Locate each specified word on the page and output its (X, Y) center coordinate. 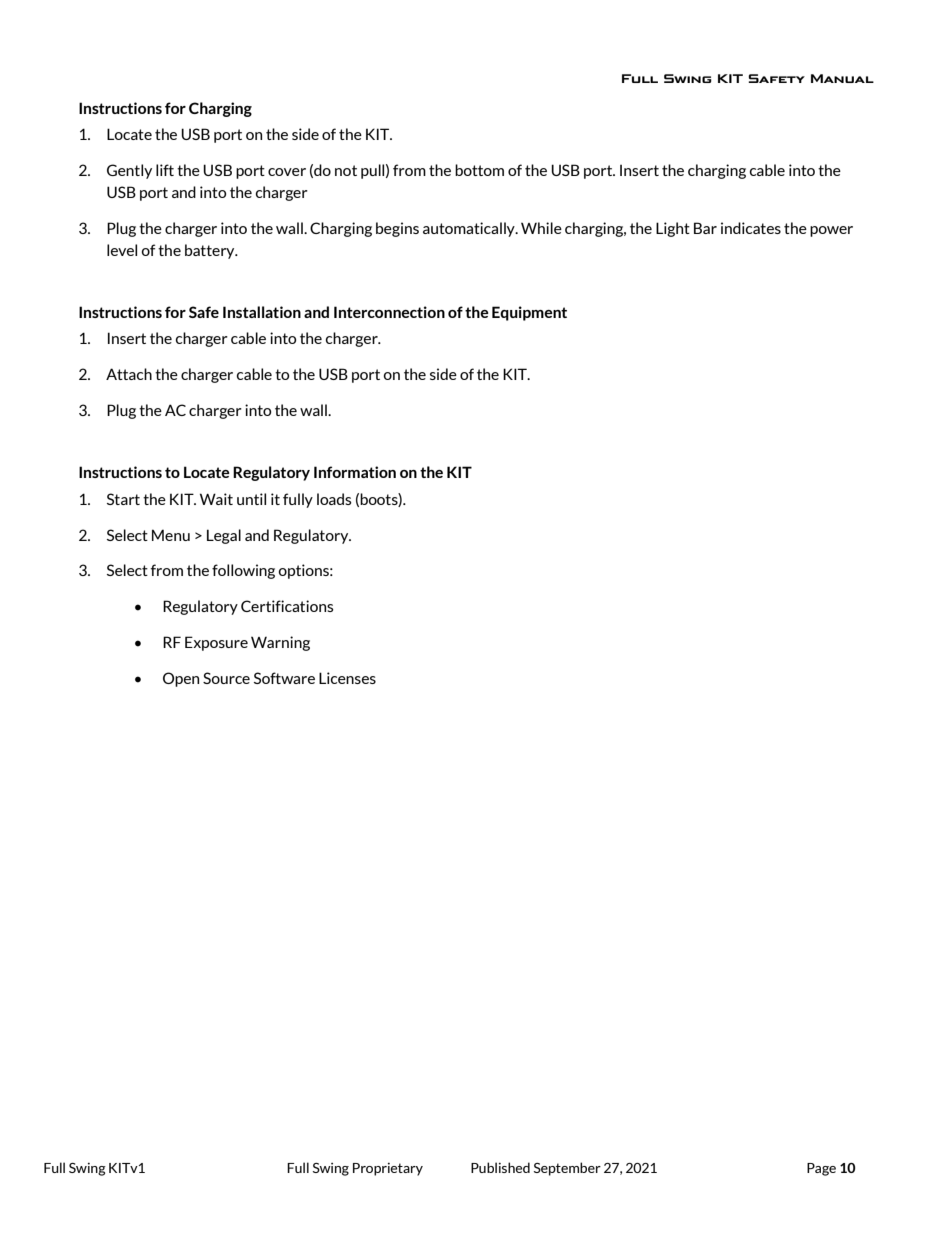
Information (355, 472)
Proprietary (388, 1169)
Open (181, 679)
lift (165, 170)
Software (284, 678)
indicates (751, 228)
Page (821, 1169)
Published (500, 1167)
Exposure (216, 643)
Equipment (529, 313)
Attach (129, 374)
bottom (479, 170)
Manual (842, 78)
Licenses (347, 678)
